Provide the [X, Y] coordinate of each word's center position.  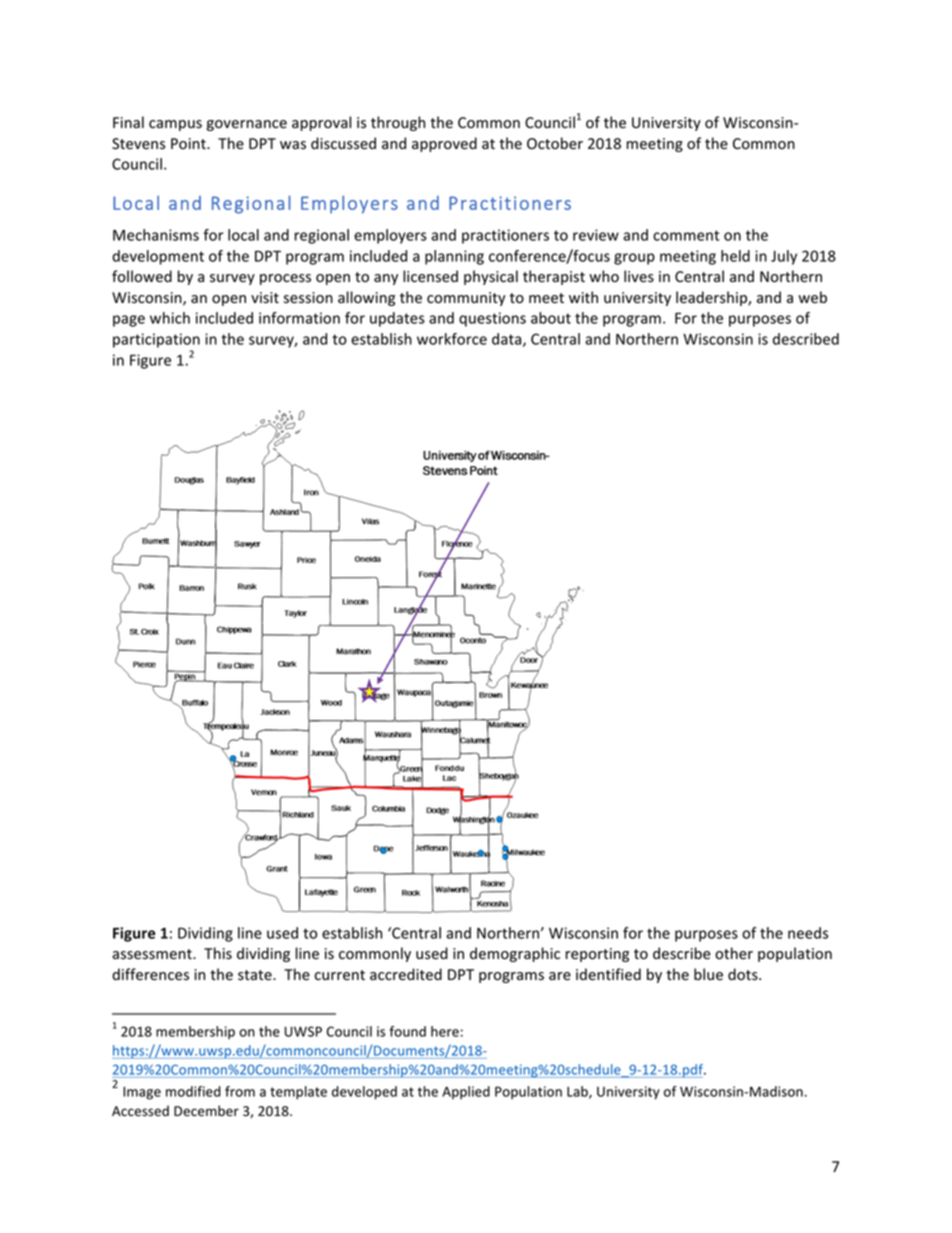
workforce [452, 339]
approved [444, 144]
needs [808, 933]
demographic [515, 954]
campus [175, 125]
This [218, 953]
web [812, 297]
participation [156, 340]
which [170, 318]
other [734, 953]
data [508, 340]
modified [193, 1091]
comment [686, 235]
